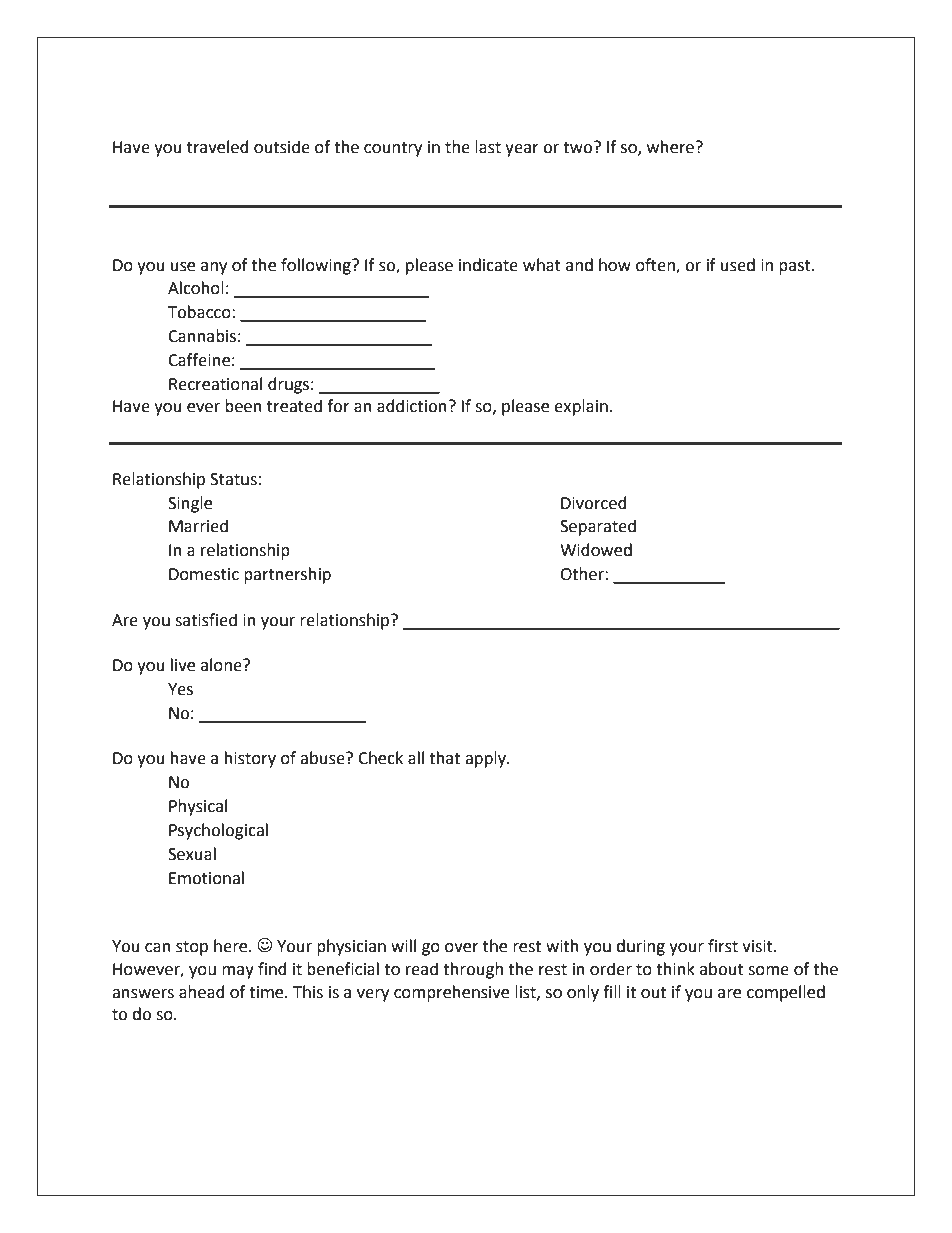 The height and width of the screenshot is (1233, 952). I want to click on may, so click(238, 972).
